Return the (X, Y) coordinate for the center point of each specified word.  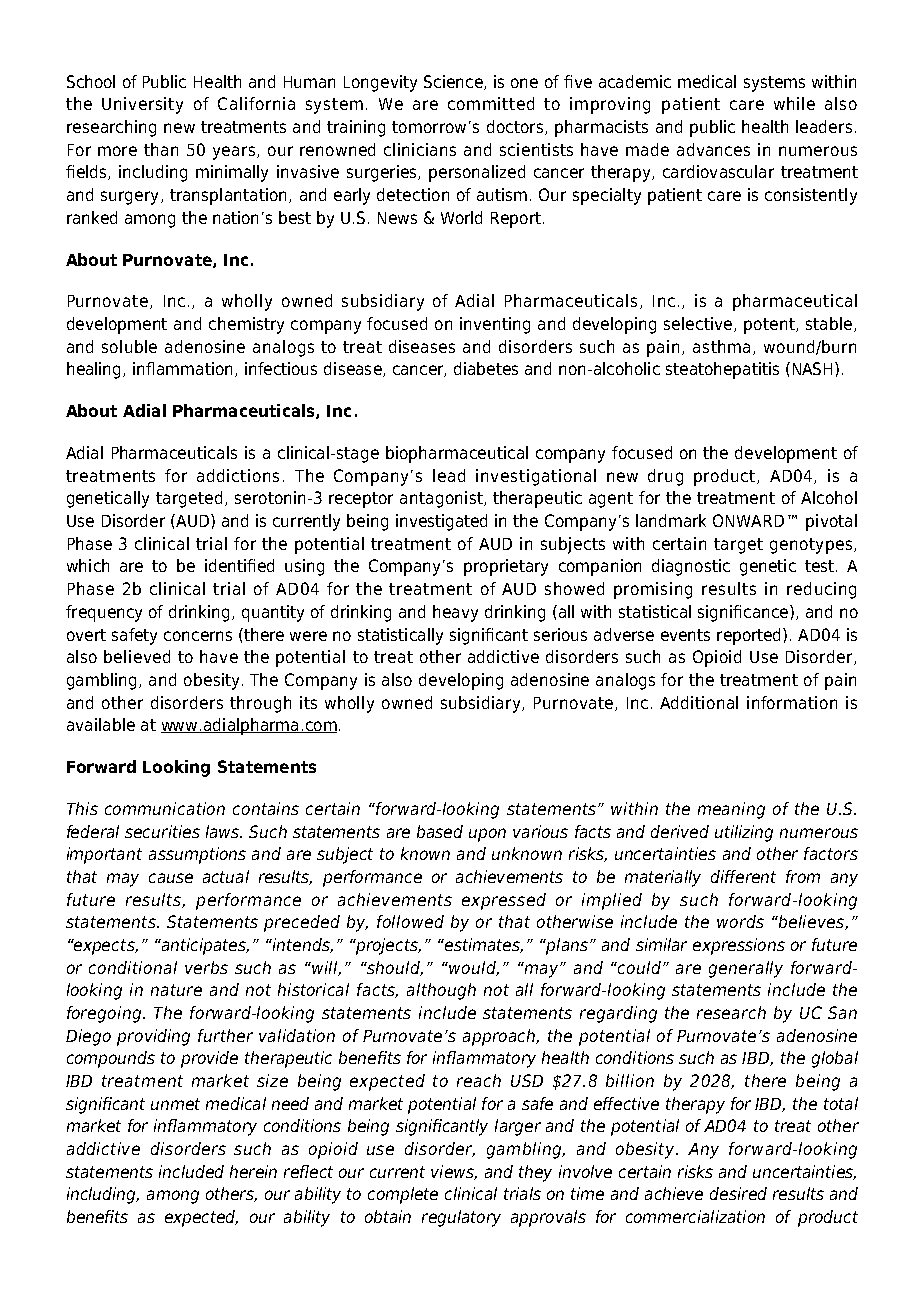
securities (162, 831)
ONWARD (748, 520)
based (440, 831)
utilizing (744, 833)
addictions (238, 475)
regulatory (461, 1218)
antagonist (442, 499)
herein (253, 1171)
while (794, 103)
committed (491, 103)
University (142, 105)
